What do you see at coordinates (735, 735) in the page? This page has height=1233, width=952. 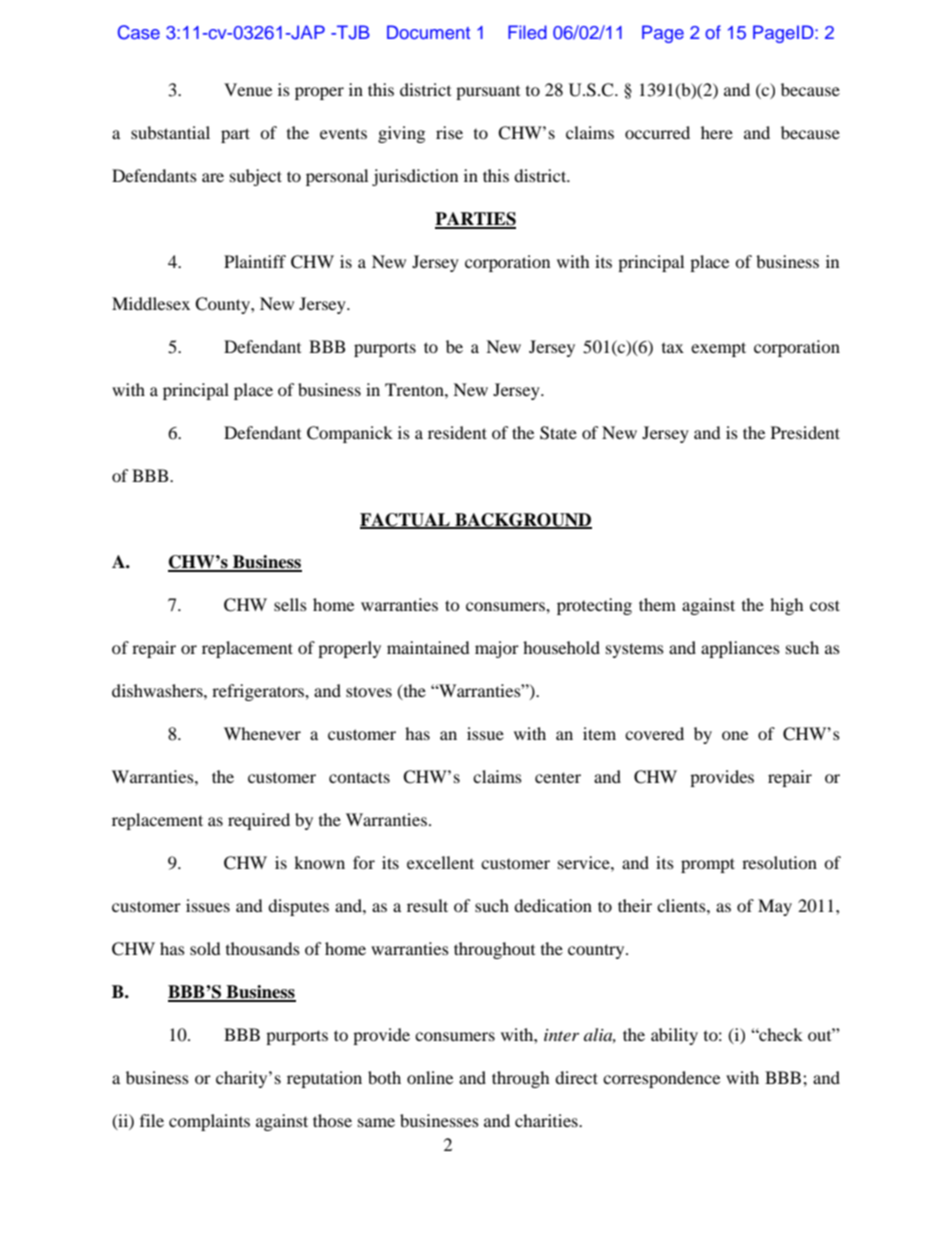 I see `one` at bounding box center [735, 735].
